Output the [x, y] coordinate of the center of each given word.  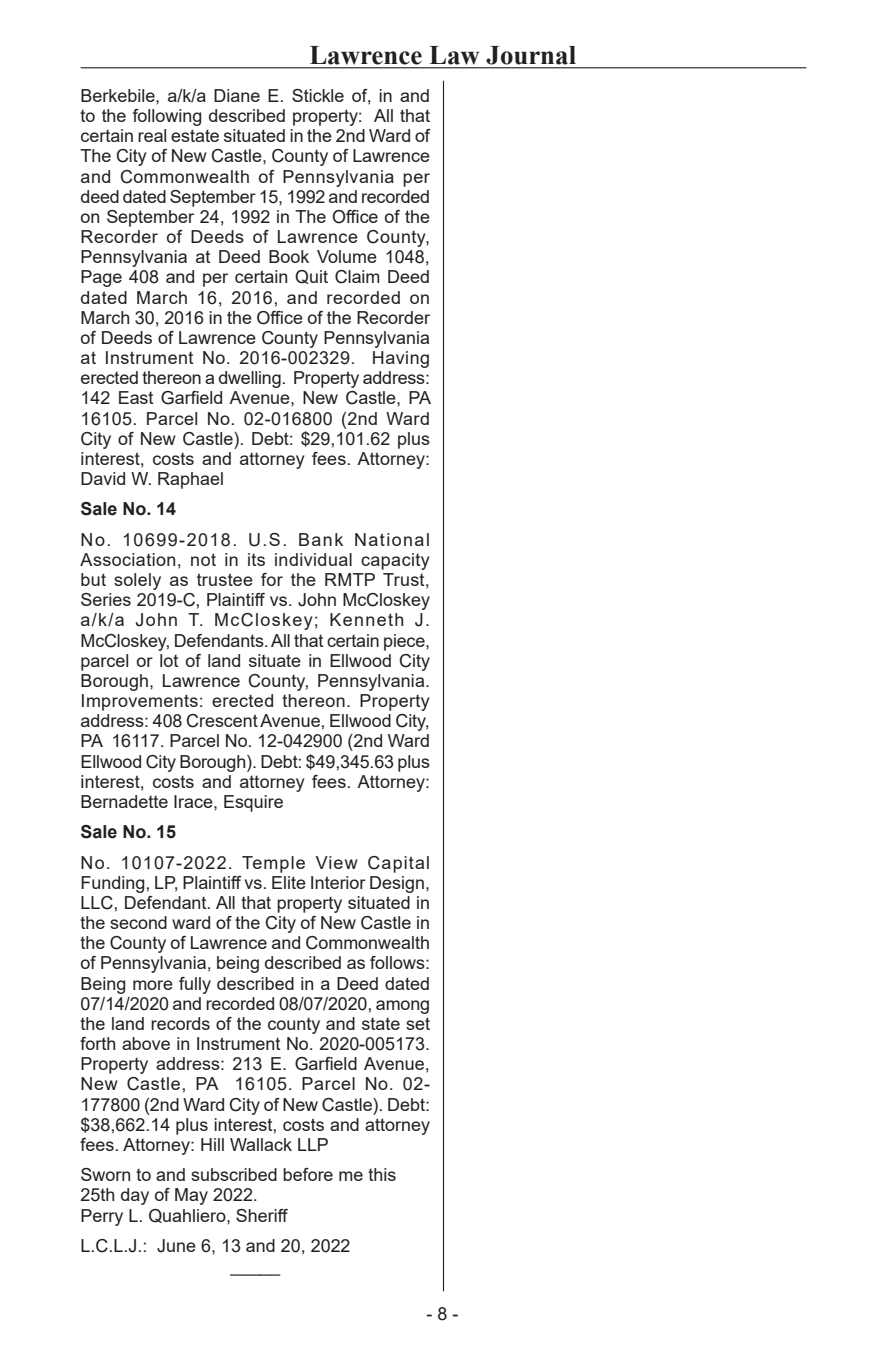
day [135, 1196]
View [337, 862]
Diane [237, 95]
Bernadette [124, 801]
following [167, 117]
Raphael [190, 480]
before [308, 1174]
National [392, 539]
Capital [398, 864]
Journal [531, 55]
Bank [321, 539]
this [382, 1174]
